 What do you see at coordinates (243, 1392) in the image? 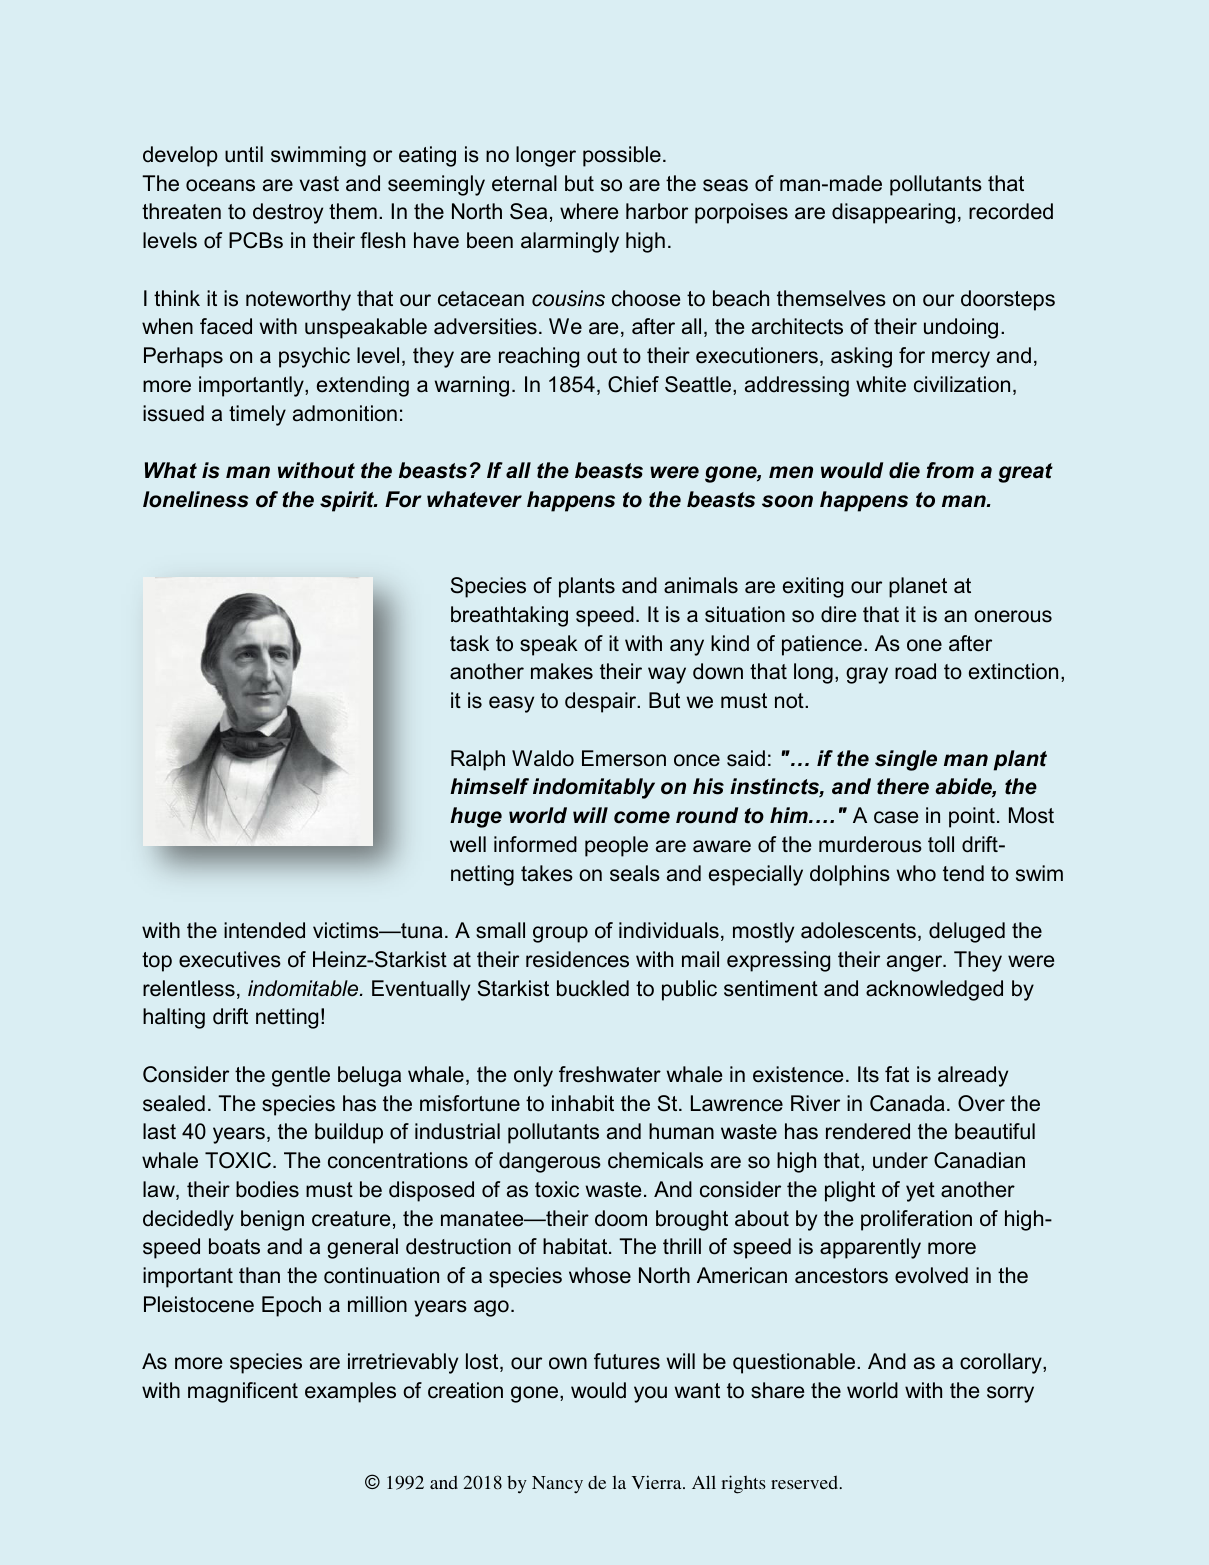
I see `magnificent` at bounding box center [243, 1392].
